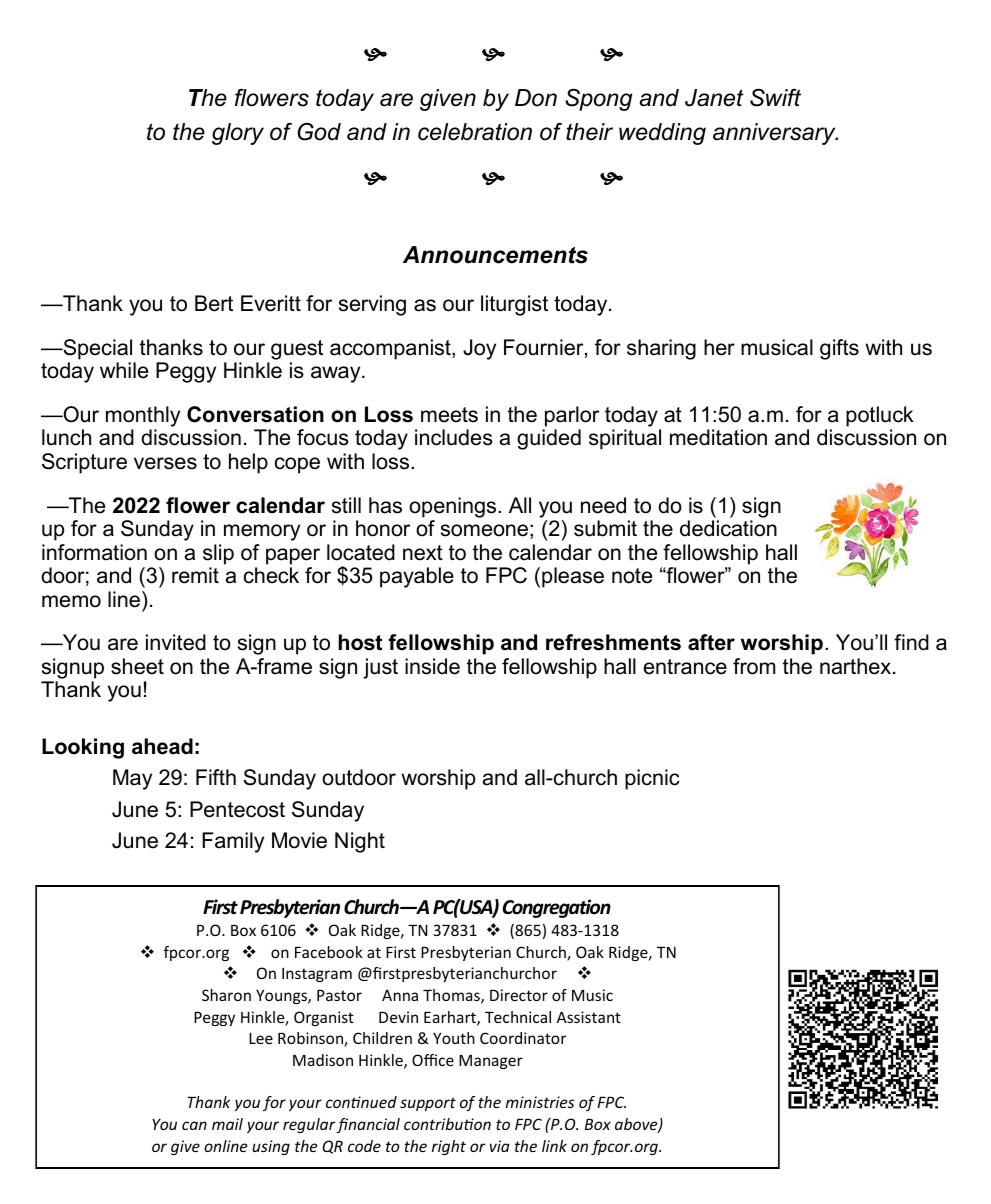 This screenshot has width=991, height=1204. Describe the element at coordinates (479, 349) in the screenshot. I see `Joy` at that location.
